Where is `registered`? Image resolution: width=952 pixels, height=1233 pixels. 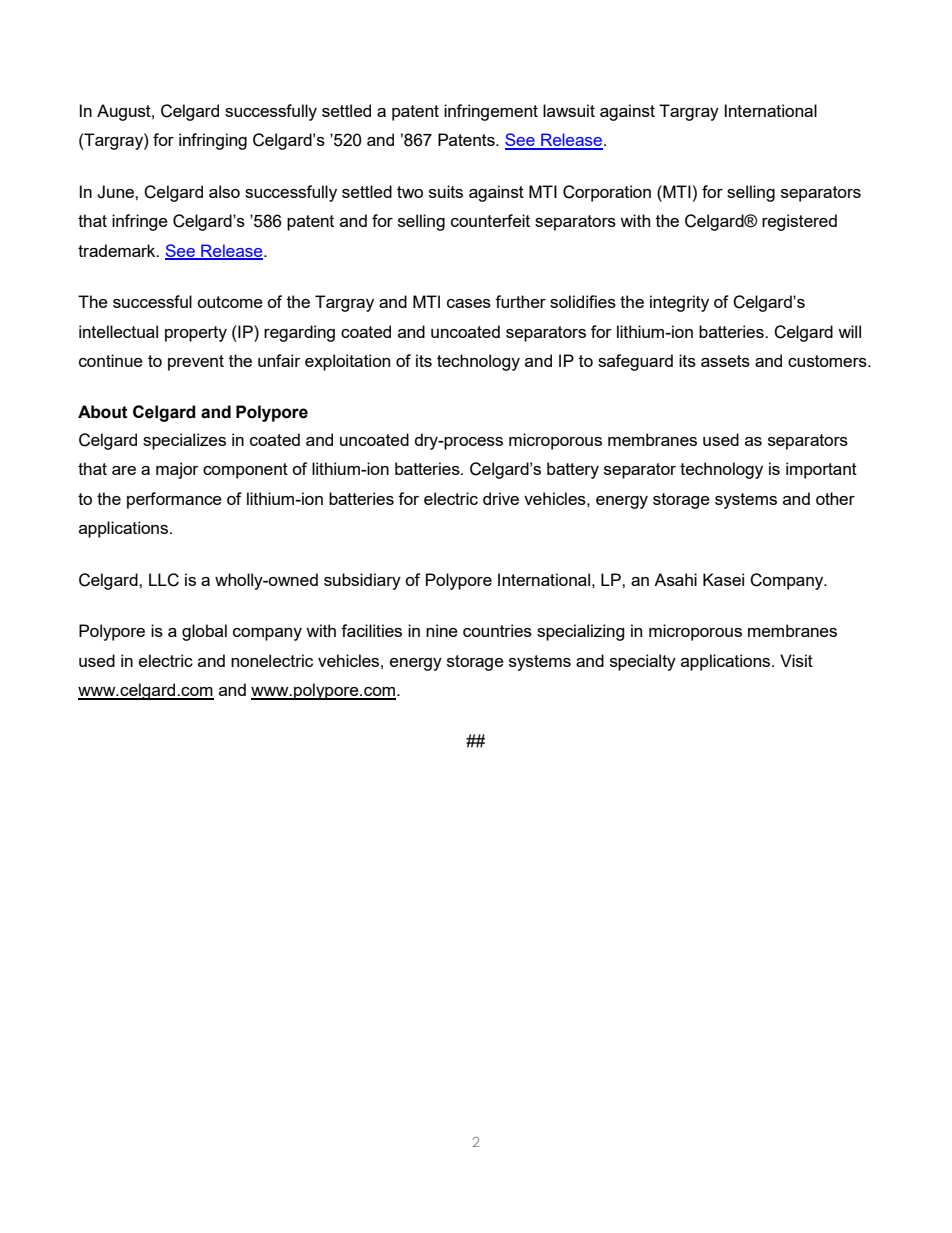
registered is located at coordinates (799, 222).
